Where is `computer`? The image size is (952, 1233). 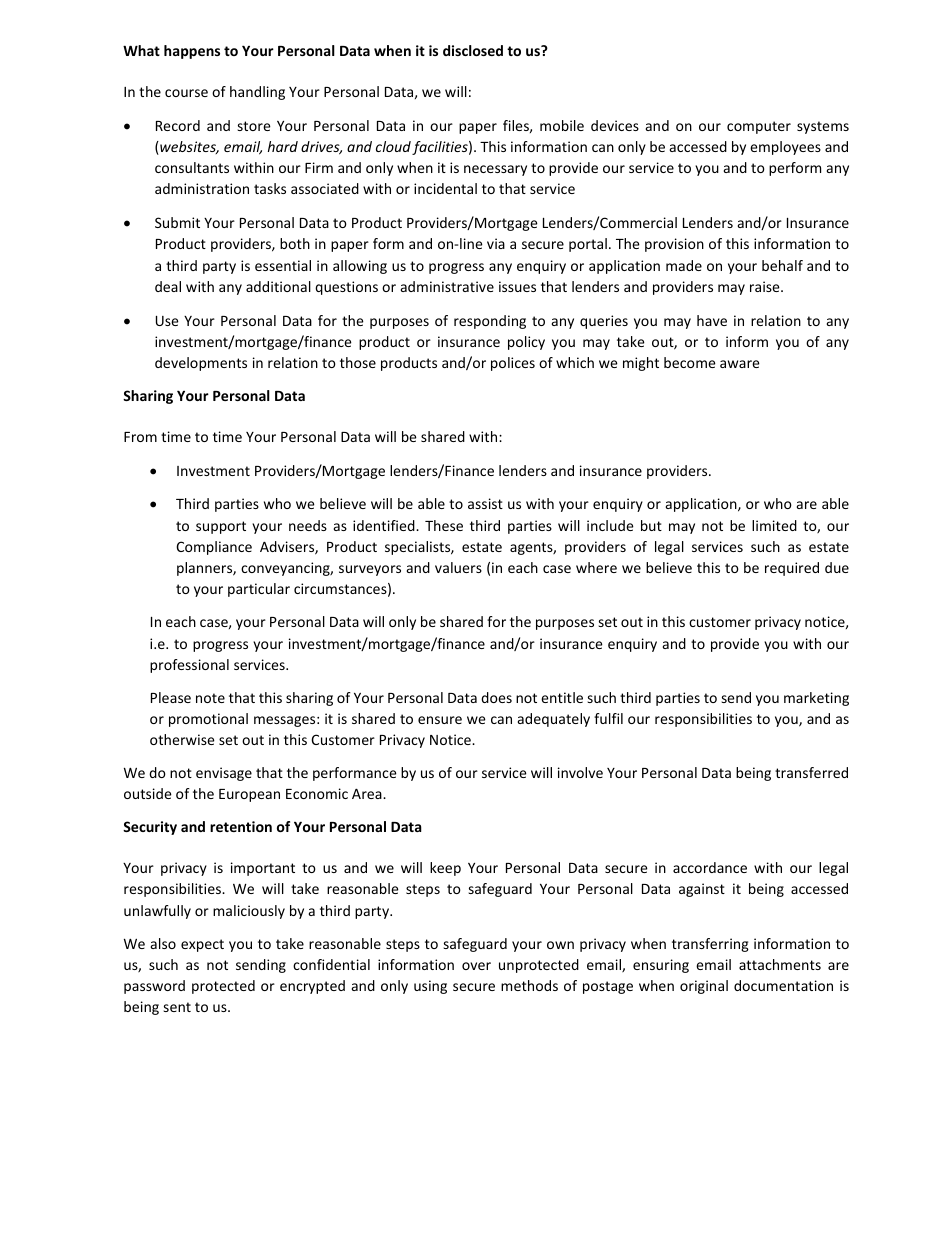
computer is located at coordinates (759, 127).
